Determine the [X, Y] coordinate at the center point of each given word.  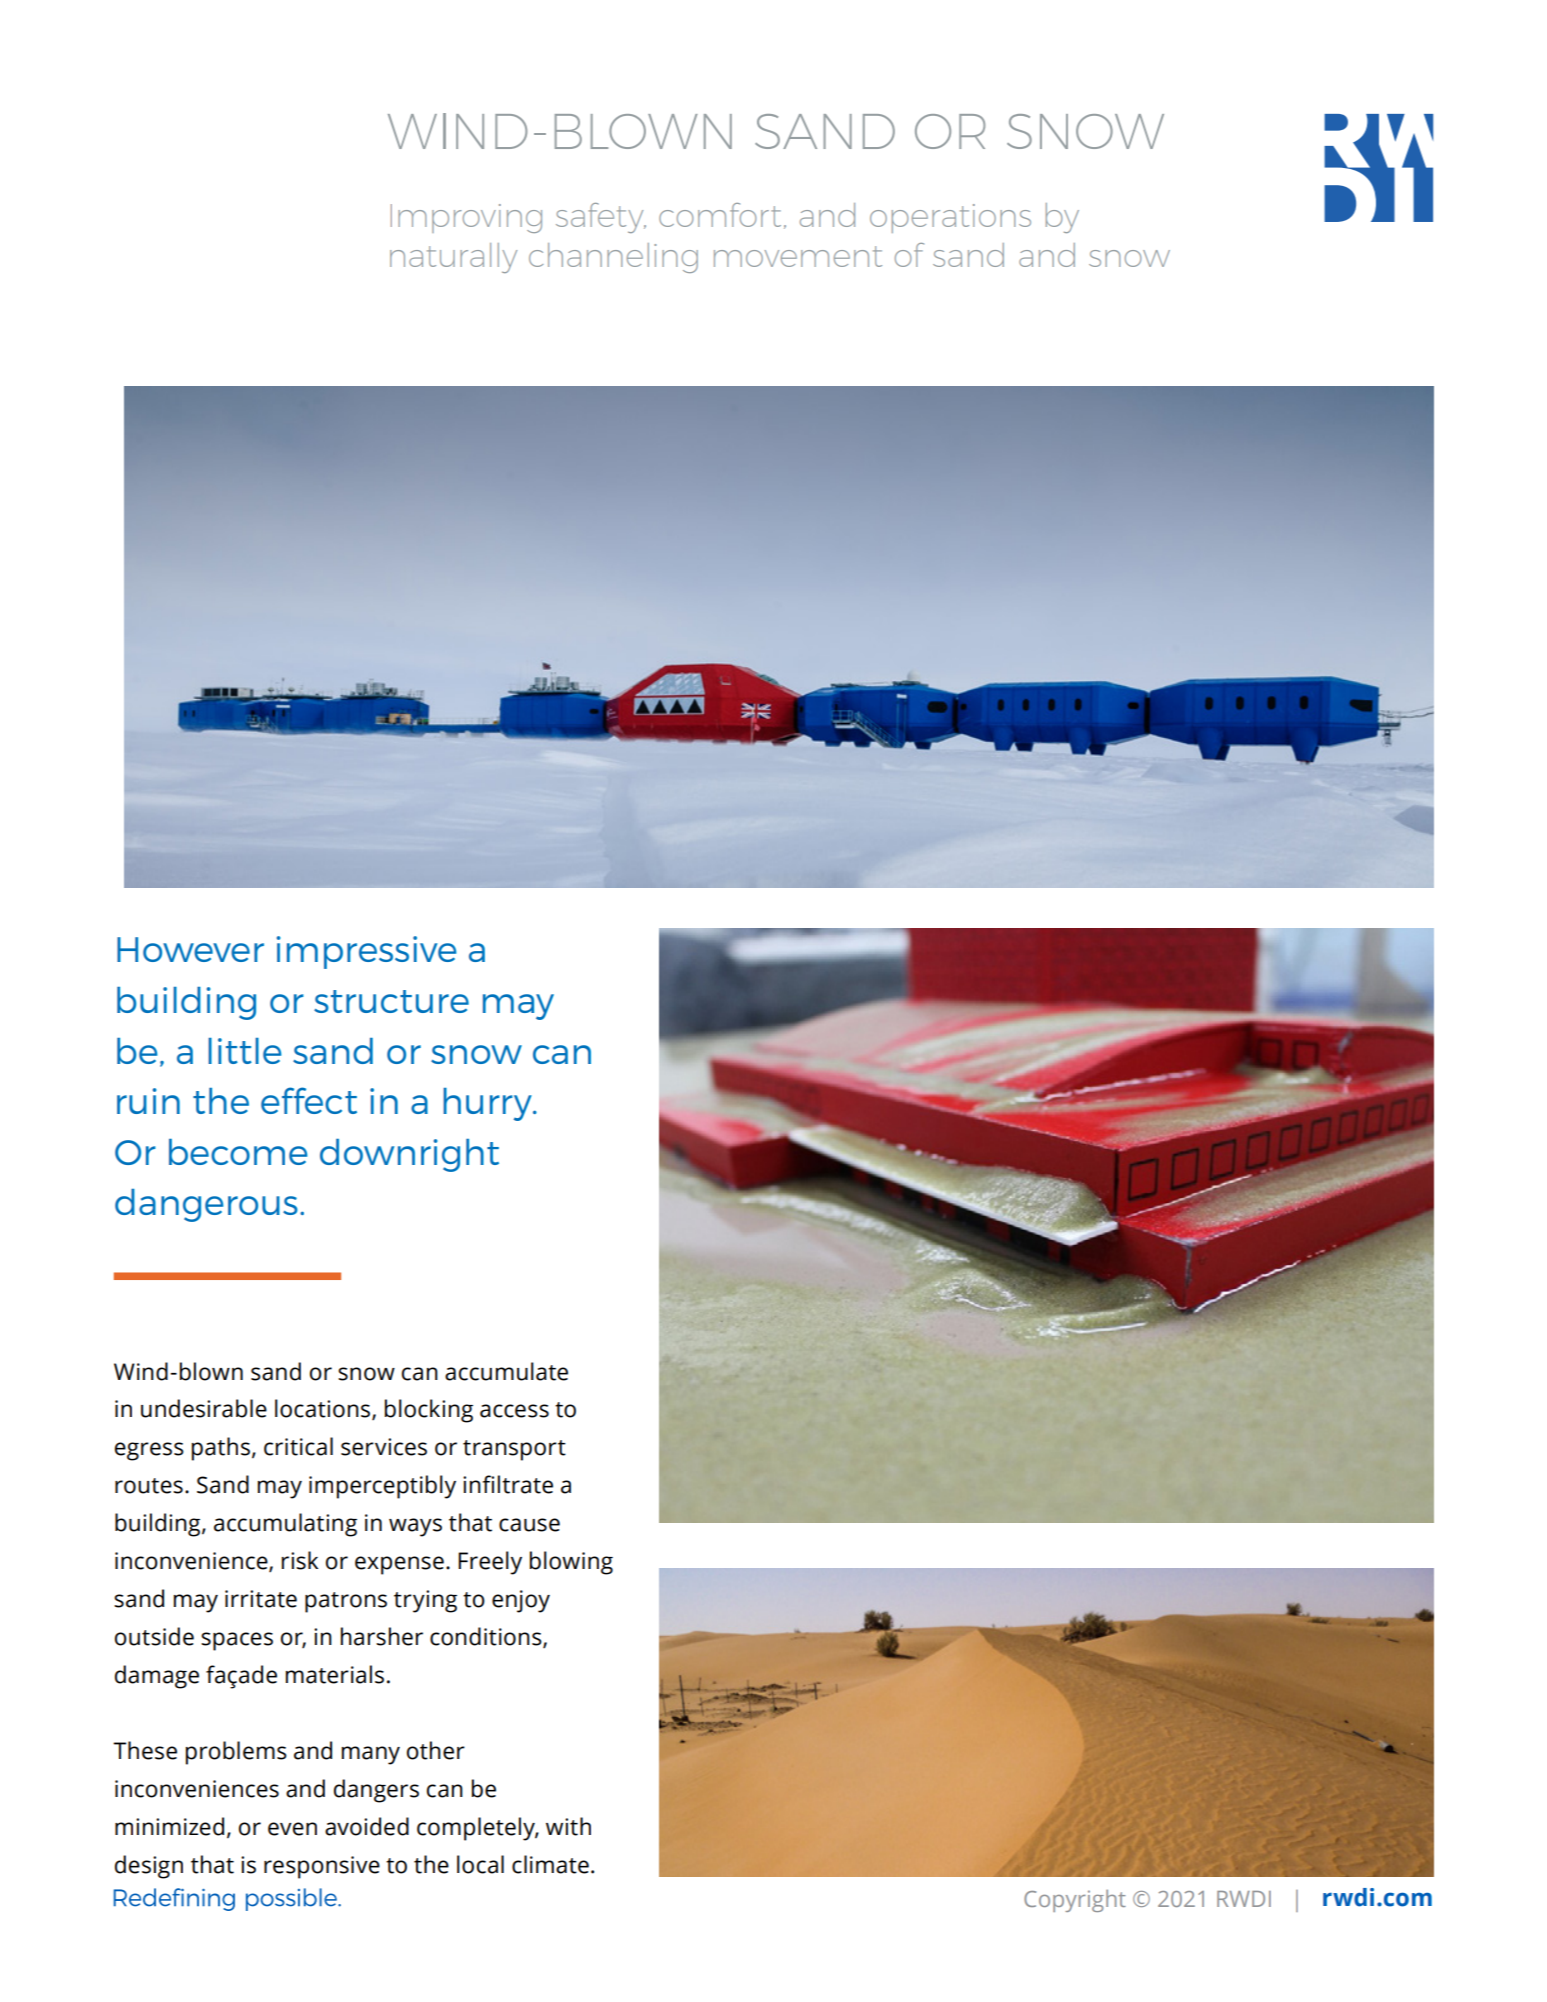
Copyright [1075, 1901]
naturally [453, 258]
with [568, 1826]
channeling [613, 258]
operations [950, 218]
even [292, 1829]
